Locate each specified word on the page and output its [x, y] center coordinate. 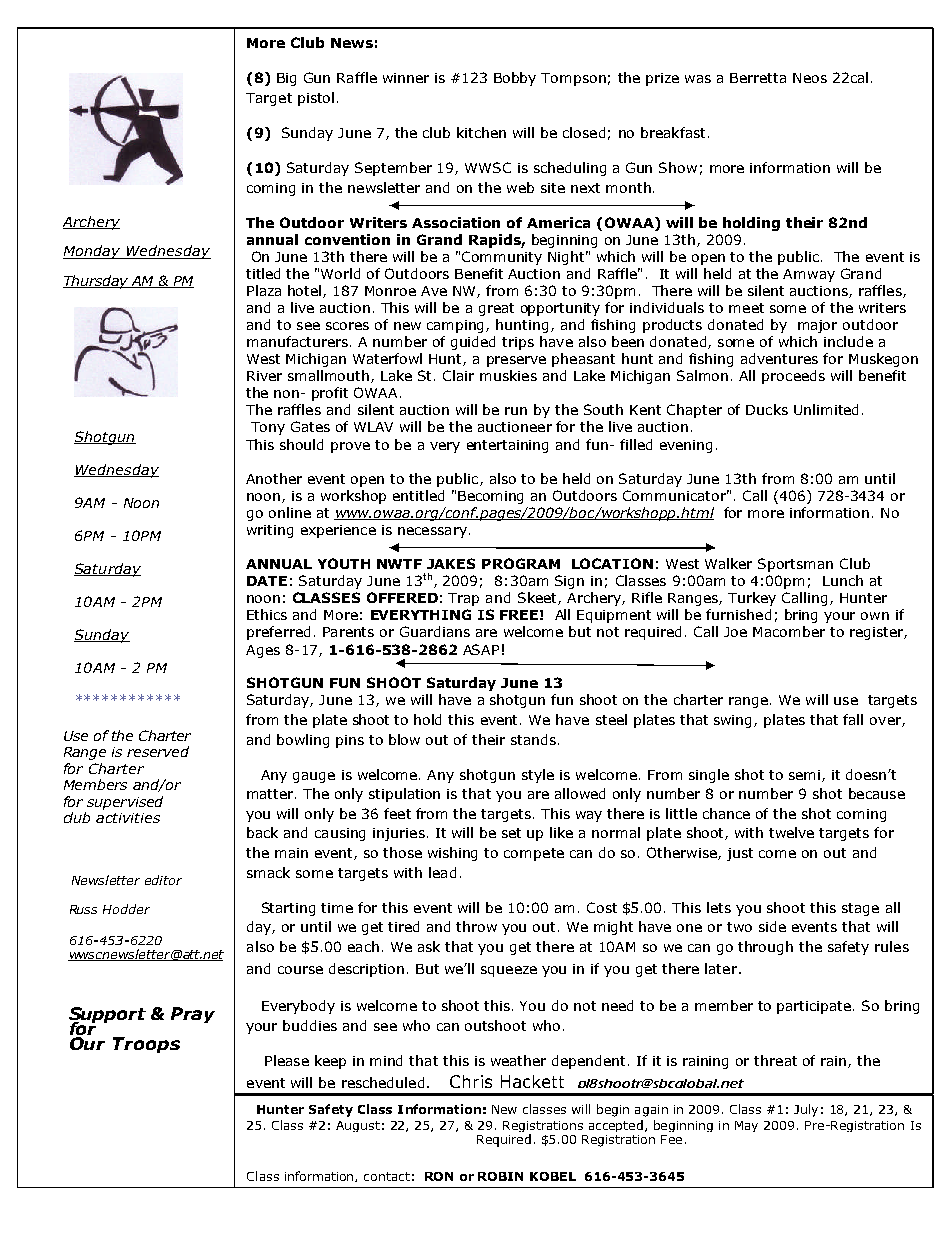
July [806, 1110]
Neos [810, 78]
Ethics [267, 614]
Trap [463, 599]
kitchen [481, 132]
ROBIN [500, 1176]
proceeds [793, 377]
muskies [508, 375]
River [264, 376]
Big [286, 79]
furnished [738, 614]
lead [442, 872]
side [772, 926]
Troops [146, 1045]
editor [163, 880]
